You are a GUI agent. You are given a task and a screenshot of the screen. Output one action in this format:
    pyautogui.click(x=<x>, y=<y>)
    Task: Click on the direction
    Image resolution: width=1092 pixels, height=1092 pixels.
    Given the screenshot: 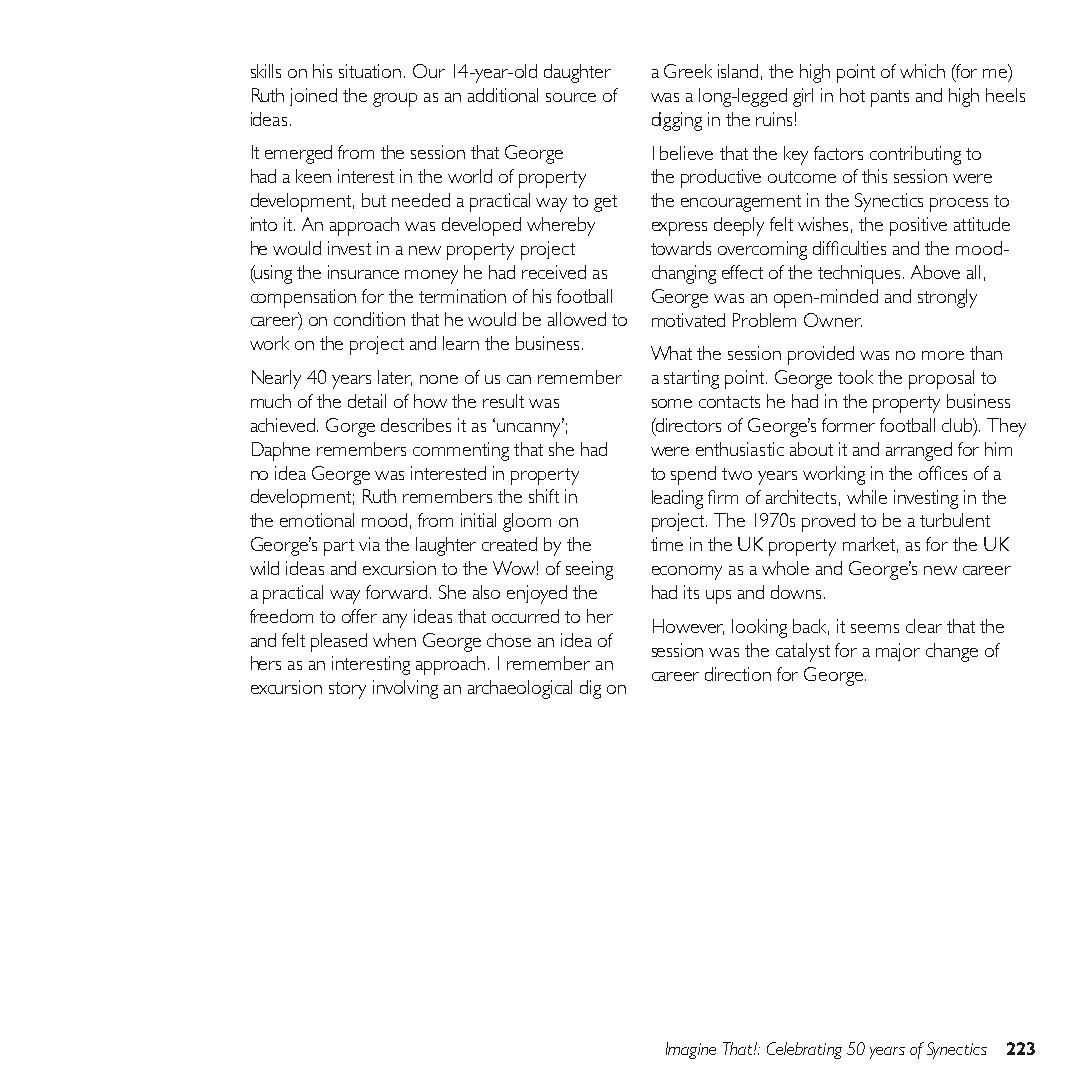 What is the action you would take?
    pyautogui.click(x=738, y=674)
